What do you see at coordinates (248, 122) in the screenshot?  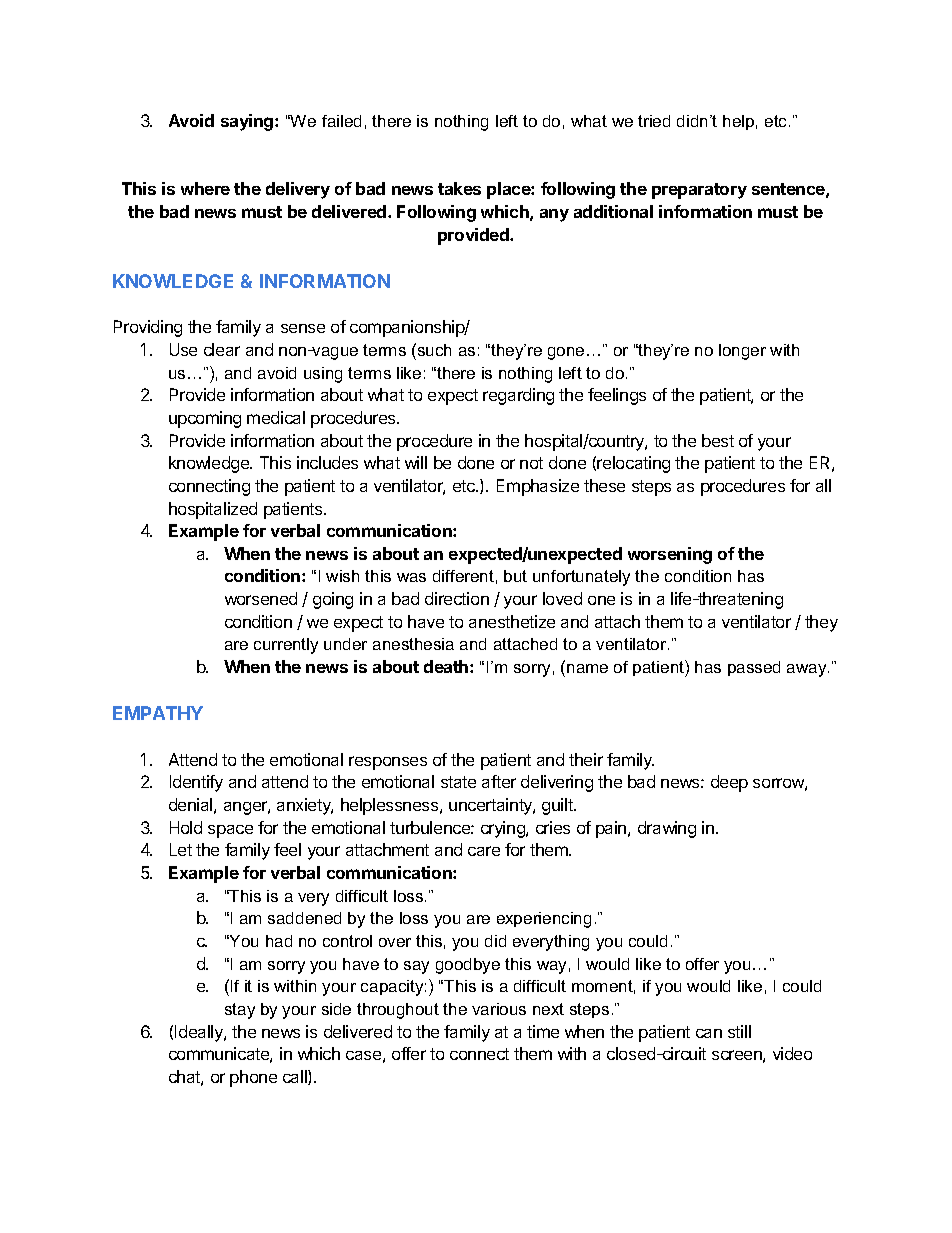 I see `saying` at bounding box center [248, 122].
